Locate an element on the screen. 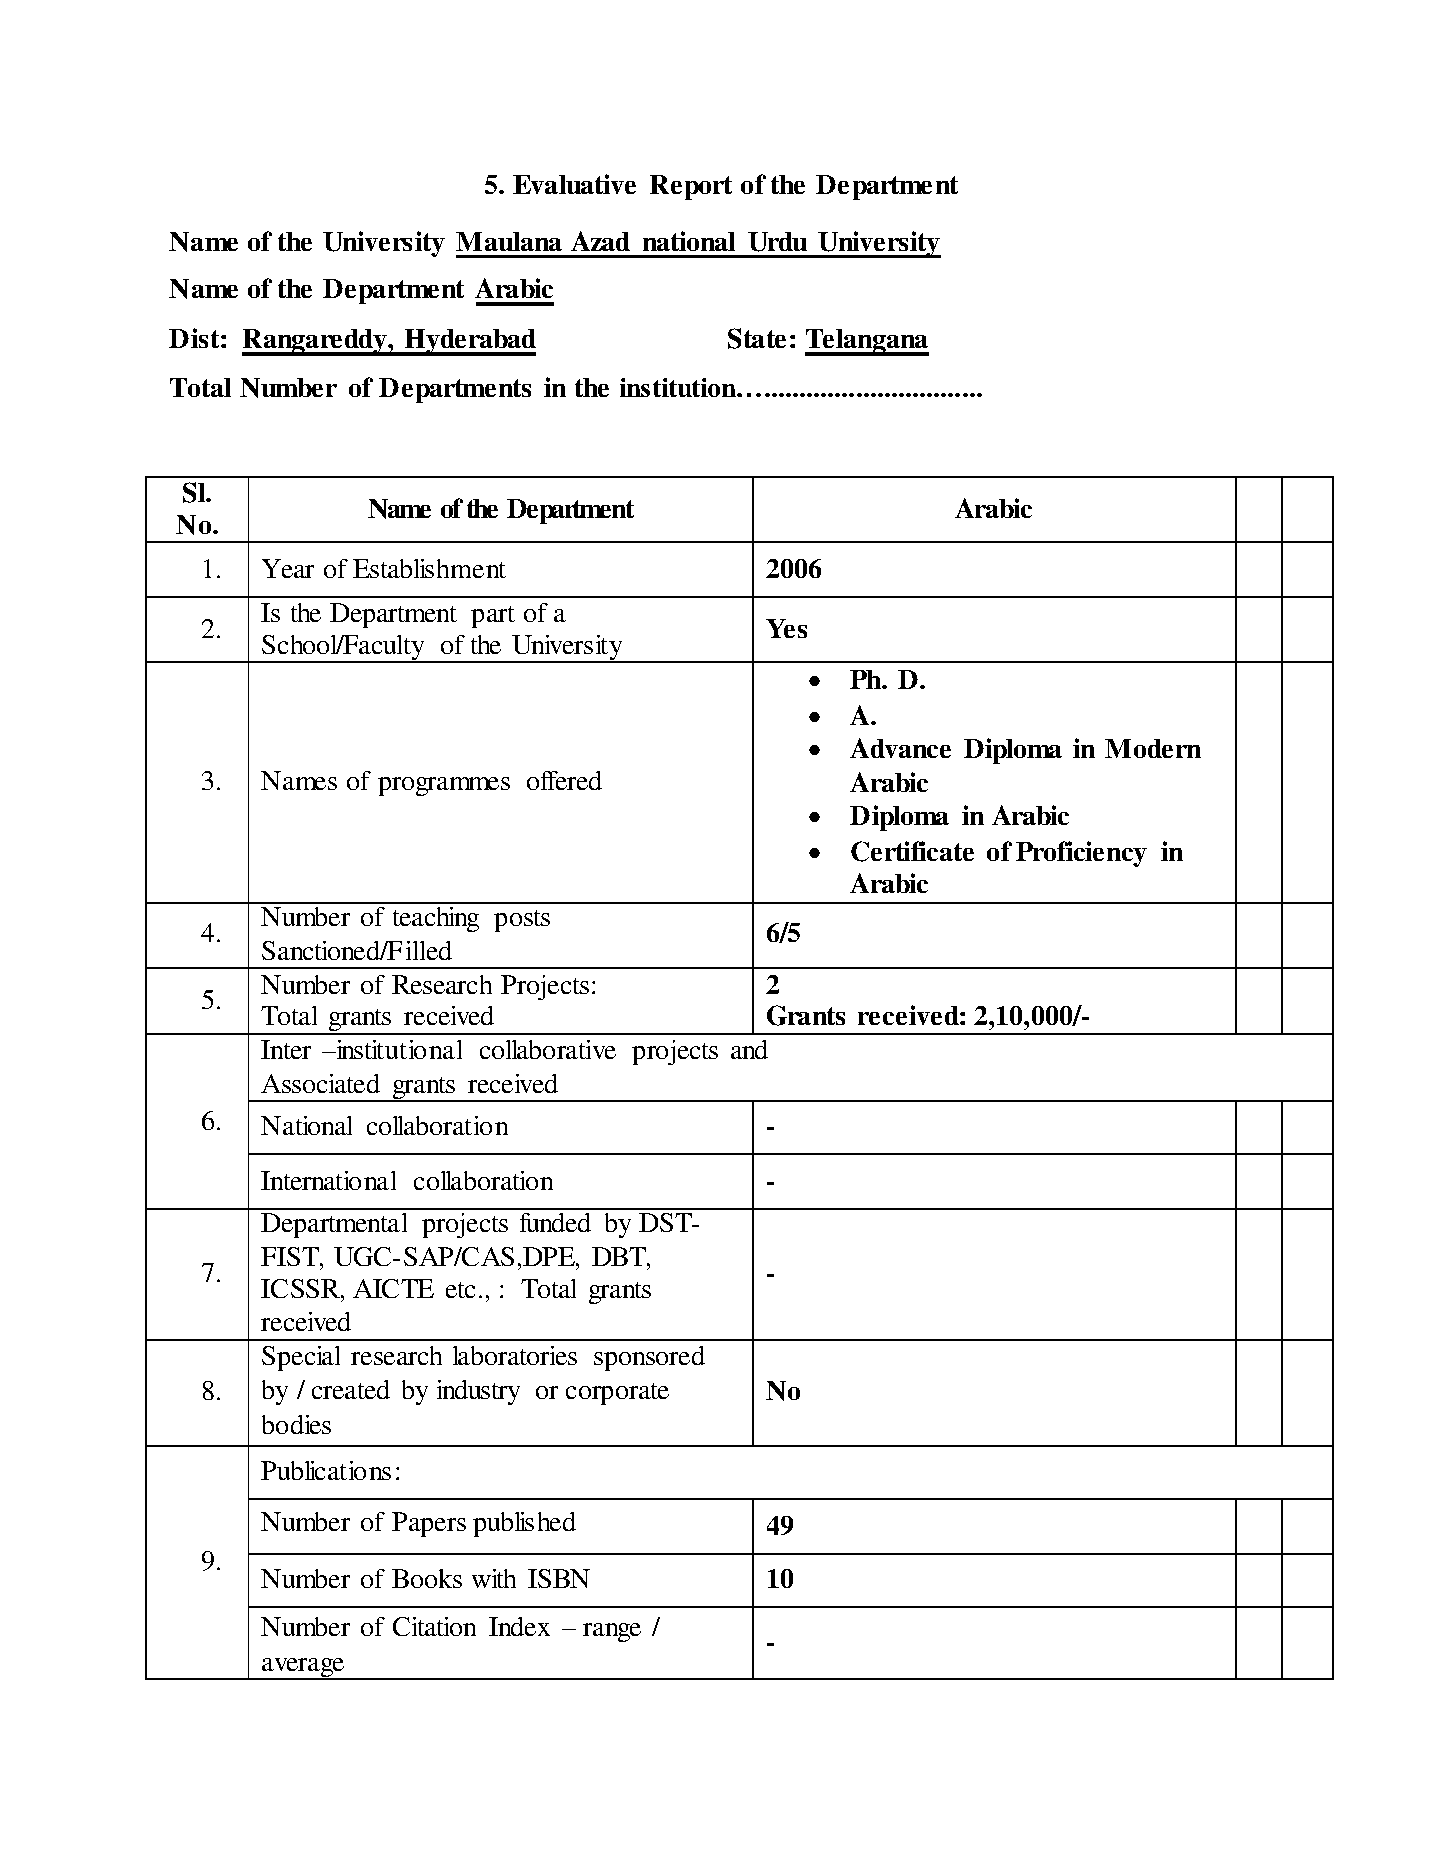 The width and height of the screenshot is (1442, 1866). and is located at coordinates (749, 1049).
